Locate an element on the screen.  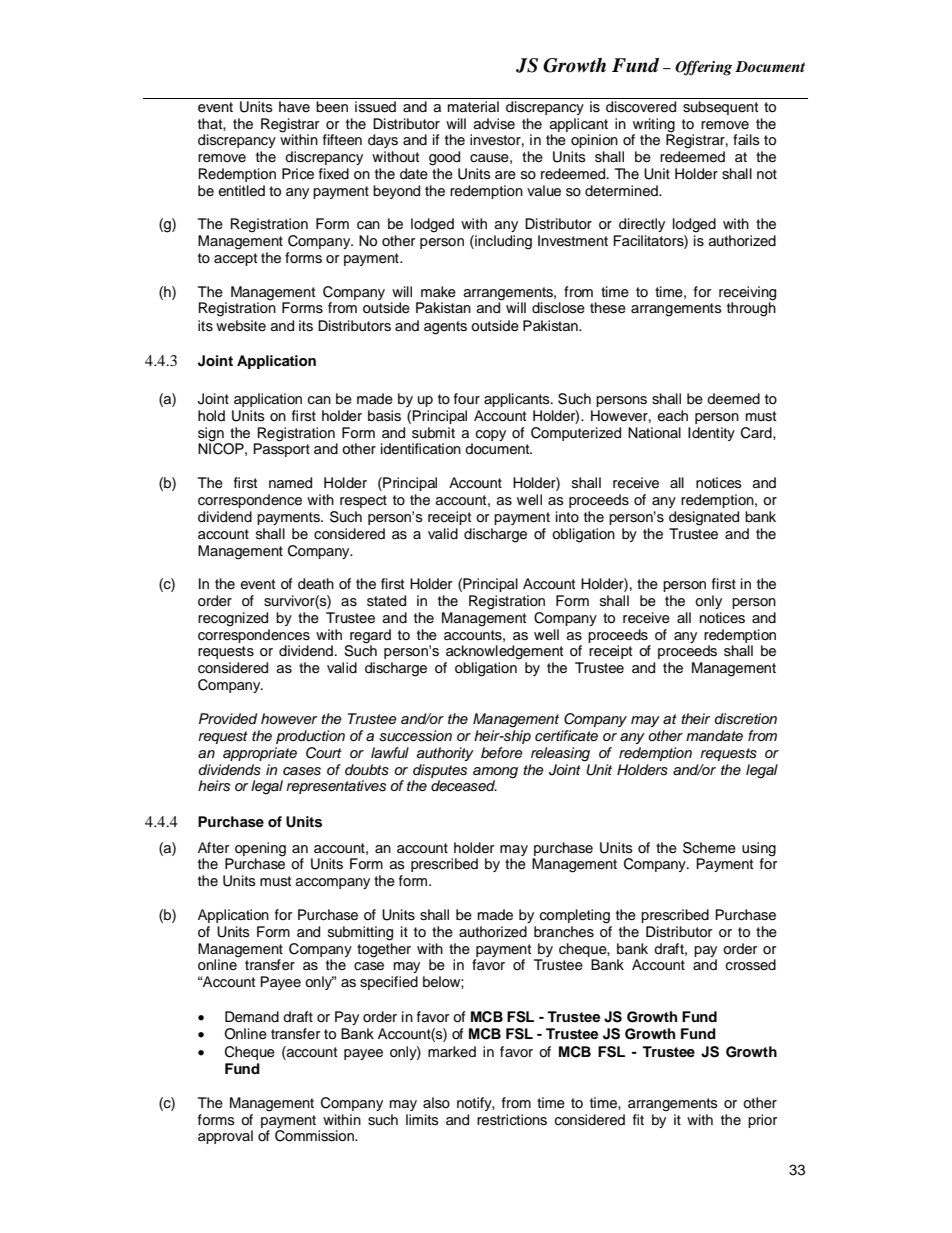
acknowledgement is located at coordinates (504, 652).
